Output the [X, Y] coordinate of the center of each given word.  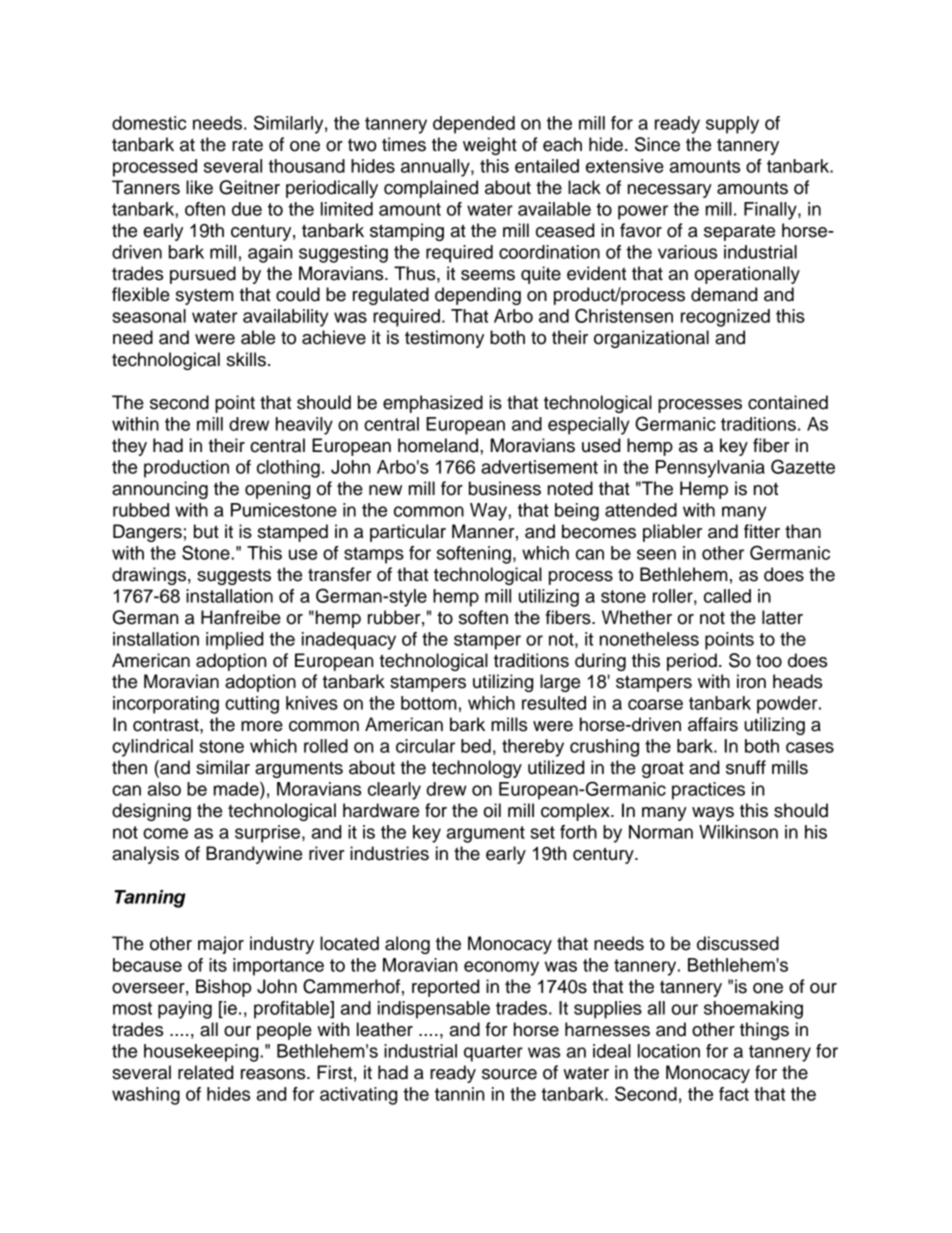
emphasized [433, 404]
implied [234, 641]
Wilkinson [738, 832]
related [205, 1072]
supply [732, 125]
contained [788, 402]
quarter [493, 1053]
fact [734, 1094]
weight [490, 146]
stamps [374, 555]
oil [492, 810]
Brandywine [254, 855]
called [727, 596]
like [199, 187]
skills [246, 359]
